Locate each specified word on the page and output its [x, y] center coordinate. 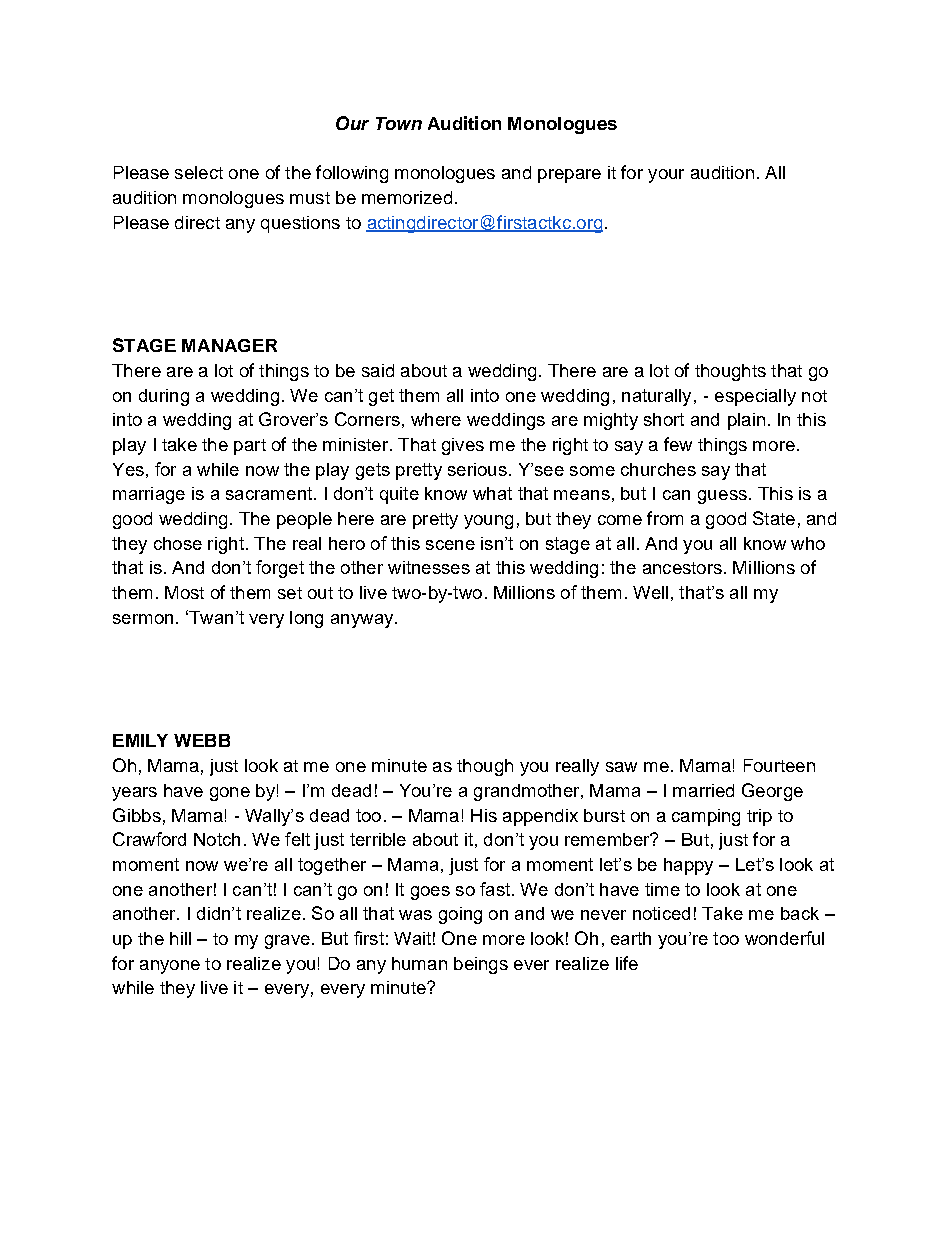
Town [399, 123]
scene [450, 545]
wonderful [784, 938]
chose [178, 543]
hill [180, 938]
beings [481, 965]
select [199, 172]
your [666, 176]
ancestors [682, 568]
